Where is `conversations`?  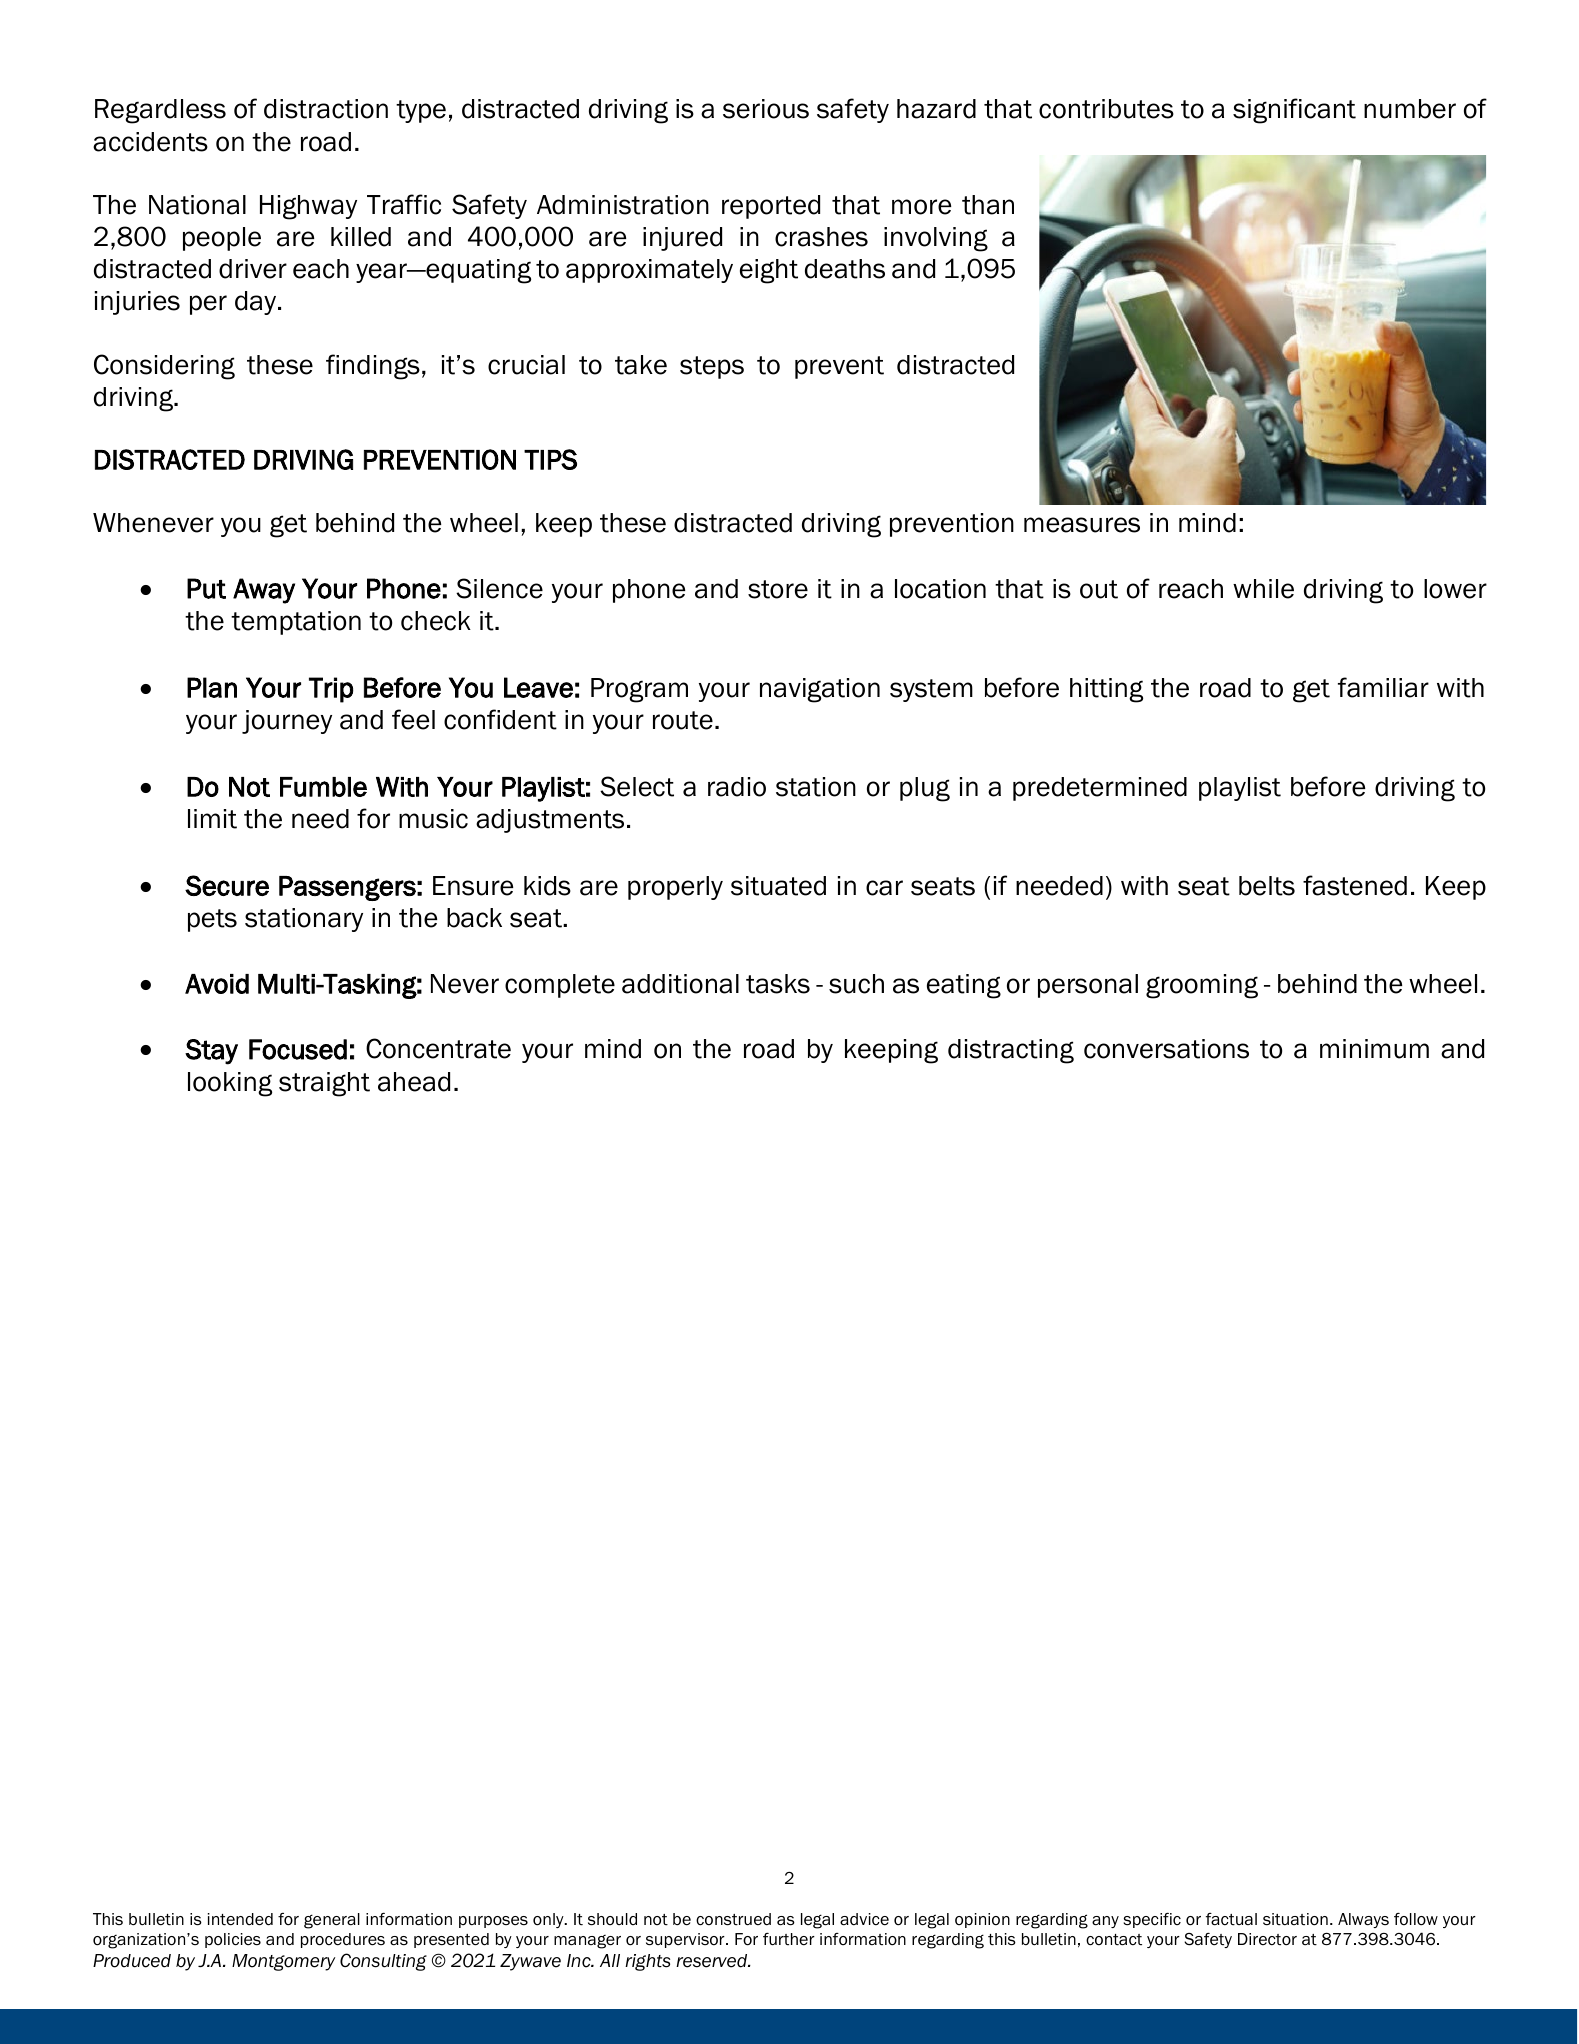 conversations is located at coordinates (1166, 1049).
